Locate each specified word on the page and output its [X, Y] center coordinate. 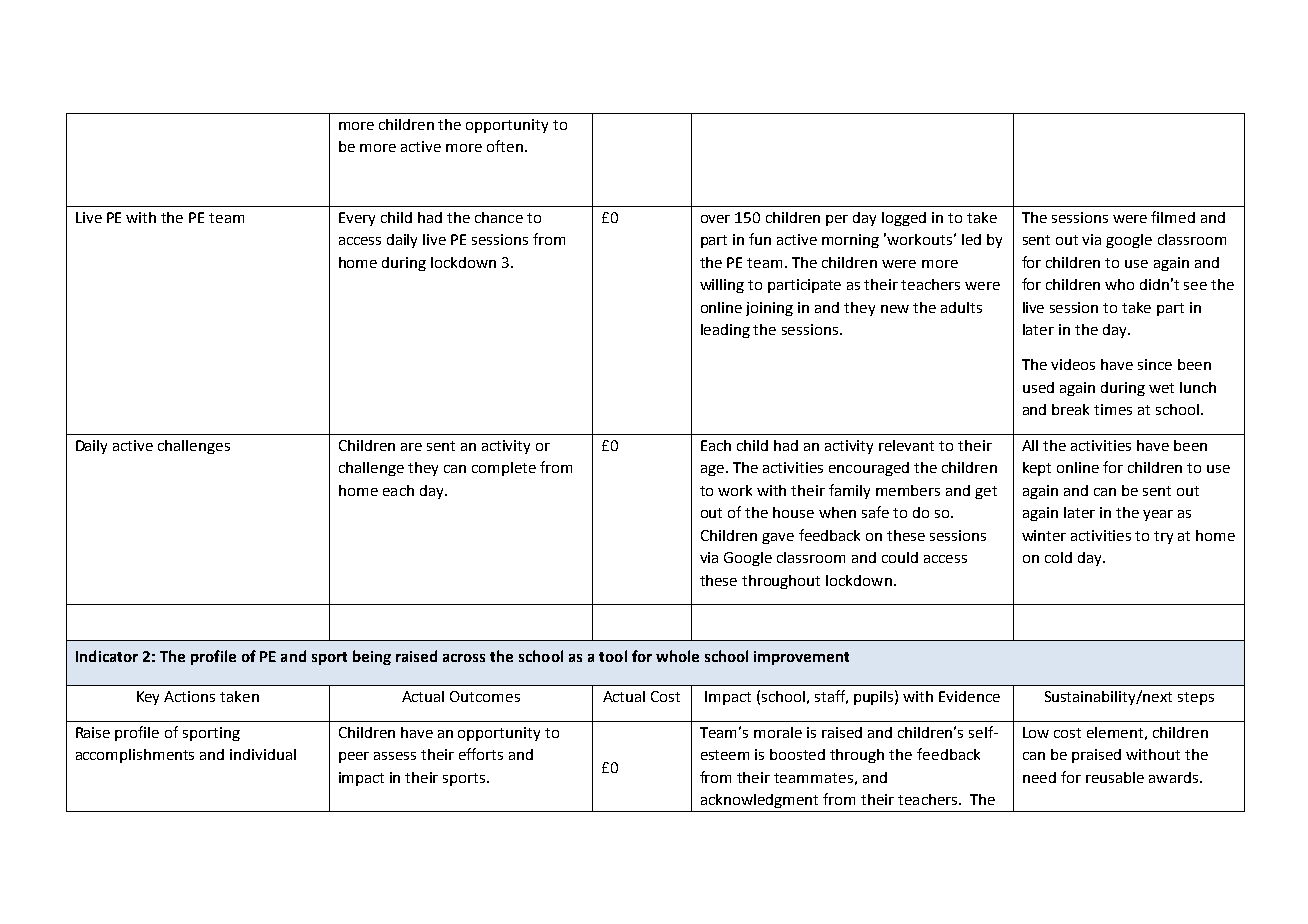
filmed [1173, 217]
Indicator [107, 656]
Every [357, 219]
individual [263, 754]
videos [1073, 364]
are [411, 447]
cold [1058, 557]
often [505, 146]
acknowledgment [759, 801]
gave [778, 538]
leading [725, 331]
